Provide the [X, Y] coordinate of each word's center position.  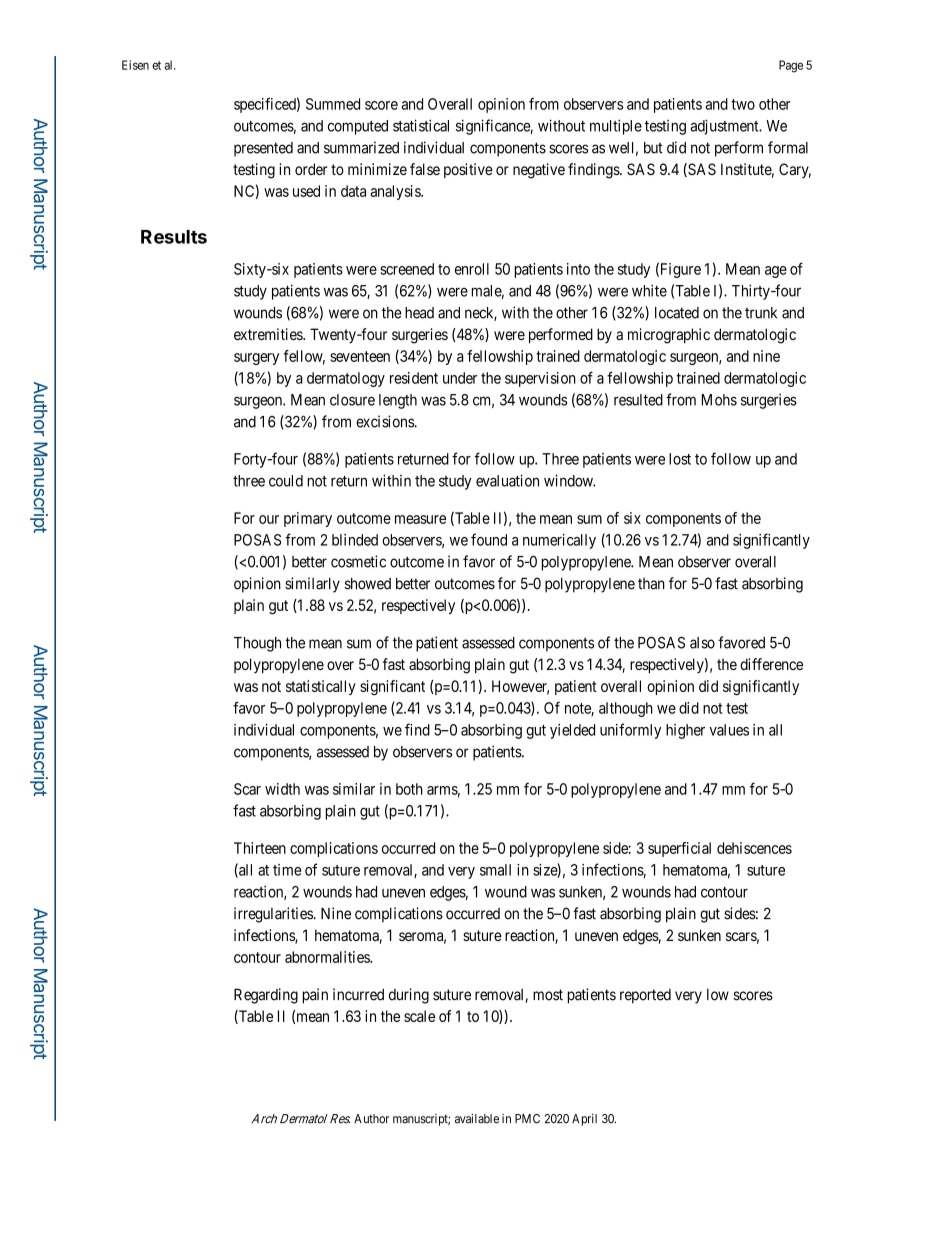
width [282, 789]
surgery [256, 359]
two [743, 104]
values [729, 730]
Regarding [266, 996]
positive [468, 170]
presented [263, 149]
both [409, 789]
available [477, 1119]
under [460, 378]
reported [645, 996]
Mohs [719, 400]
